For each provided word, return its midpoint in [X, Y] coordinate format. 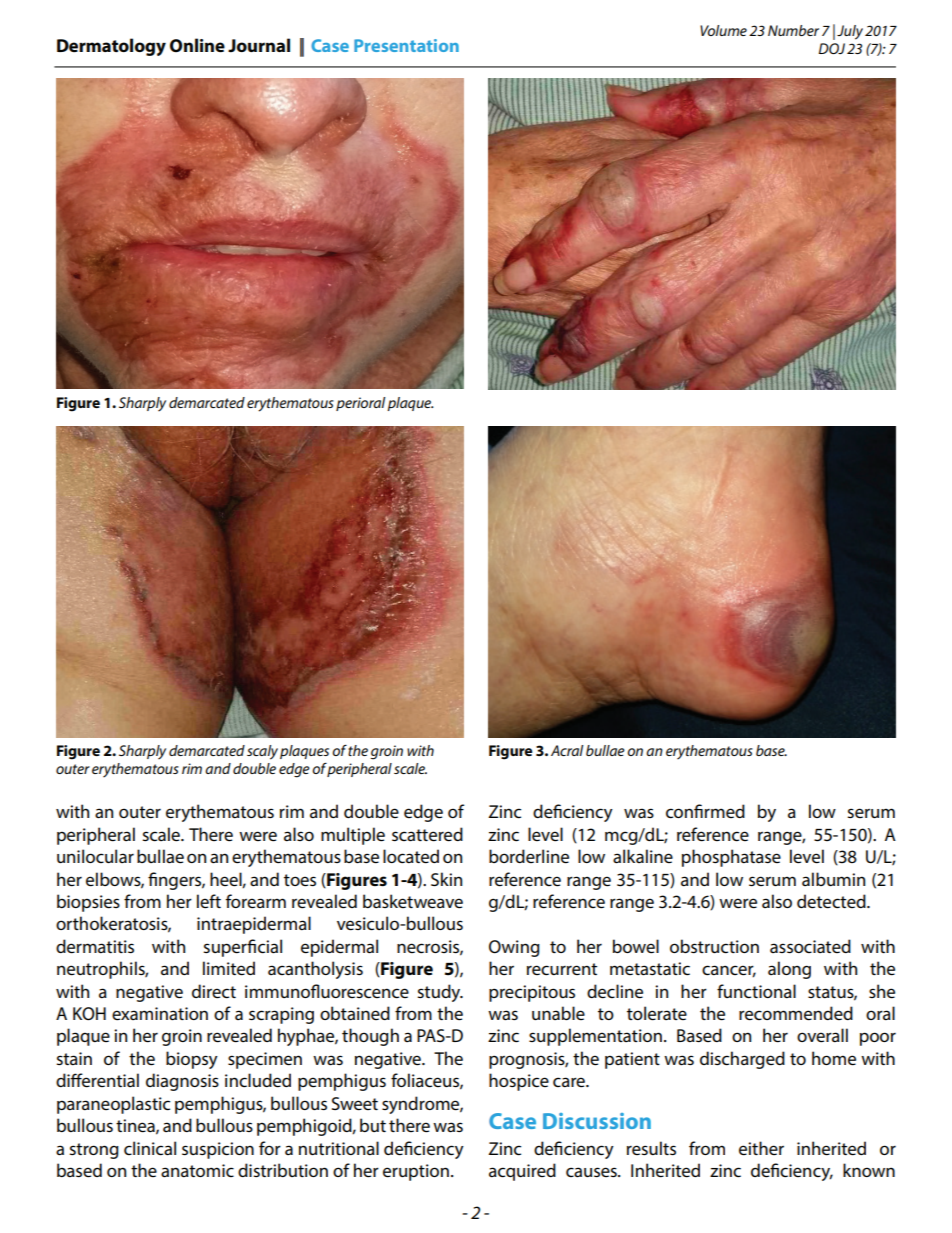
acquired [522, 1172]
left [209, 901]
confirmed [705, 811]
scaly [262, 752]
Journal [259, 45]
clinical [150, 1148]
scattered [427, 834]
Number [793, 30]
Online [197, 45]
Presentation [406, 45]
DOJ [832, 48]
